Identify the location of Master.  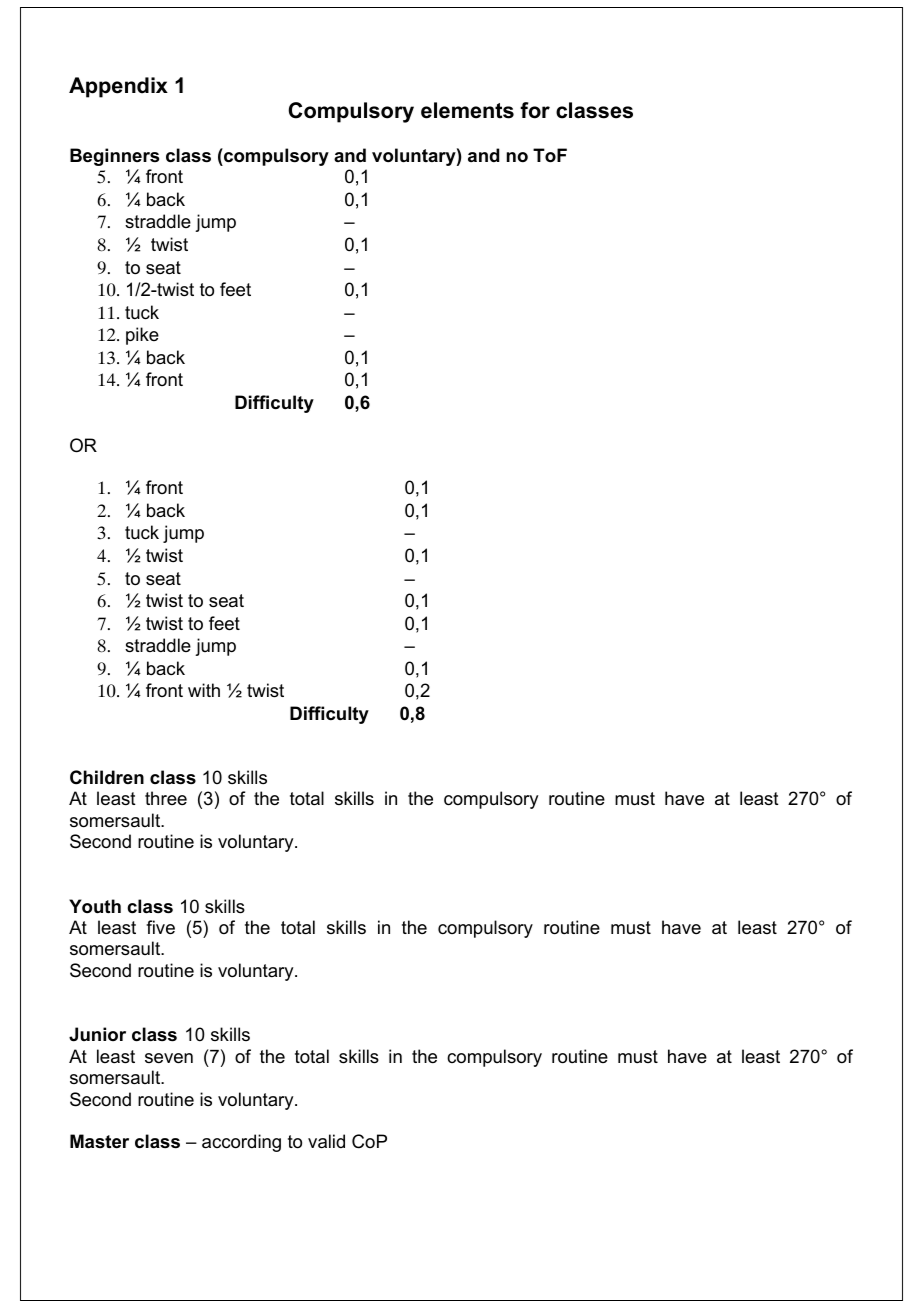
(99, 1141).
